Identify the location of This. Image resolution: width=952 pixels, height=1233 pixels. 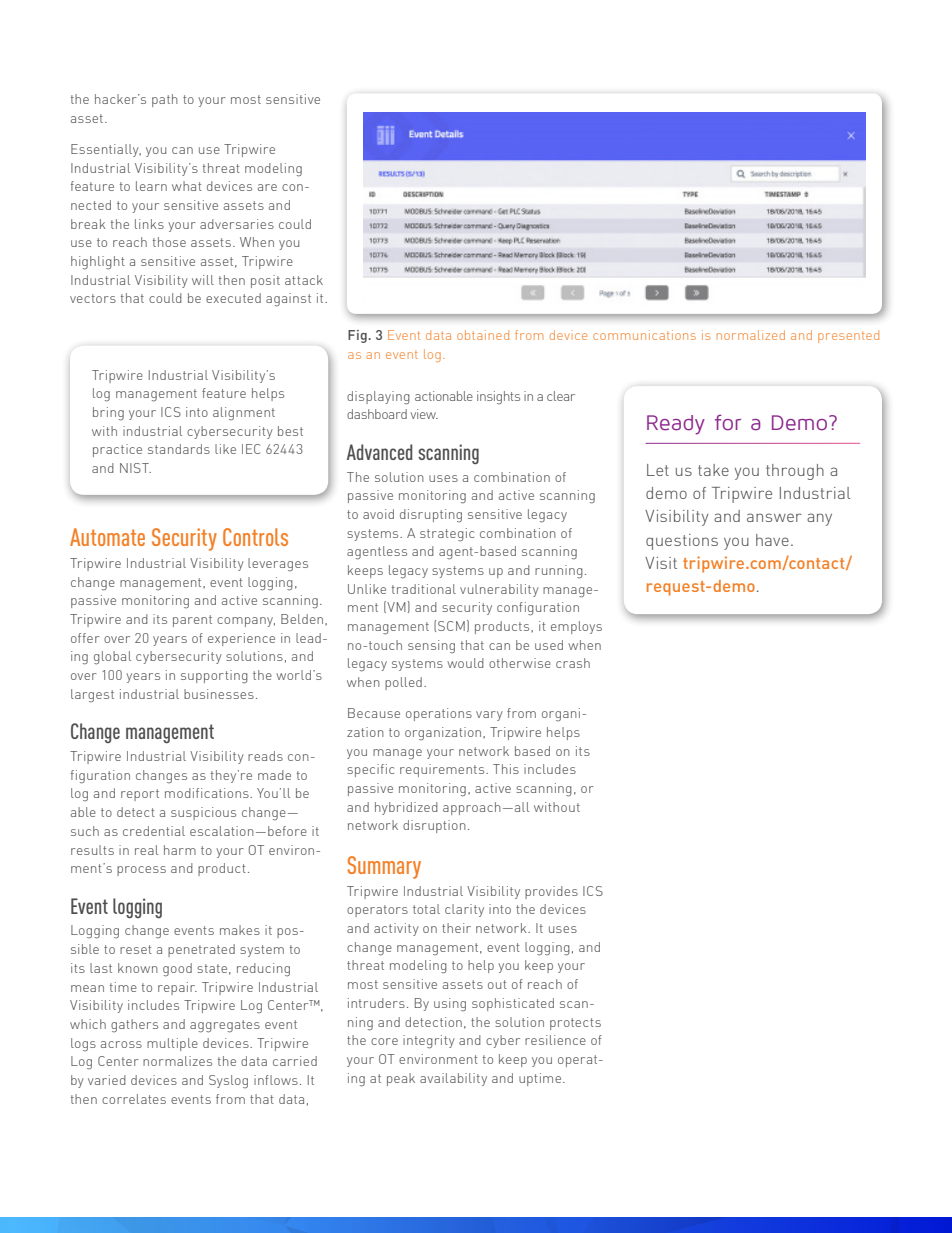
(506, 769).
